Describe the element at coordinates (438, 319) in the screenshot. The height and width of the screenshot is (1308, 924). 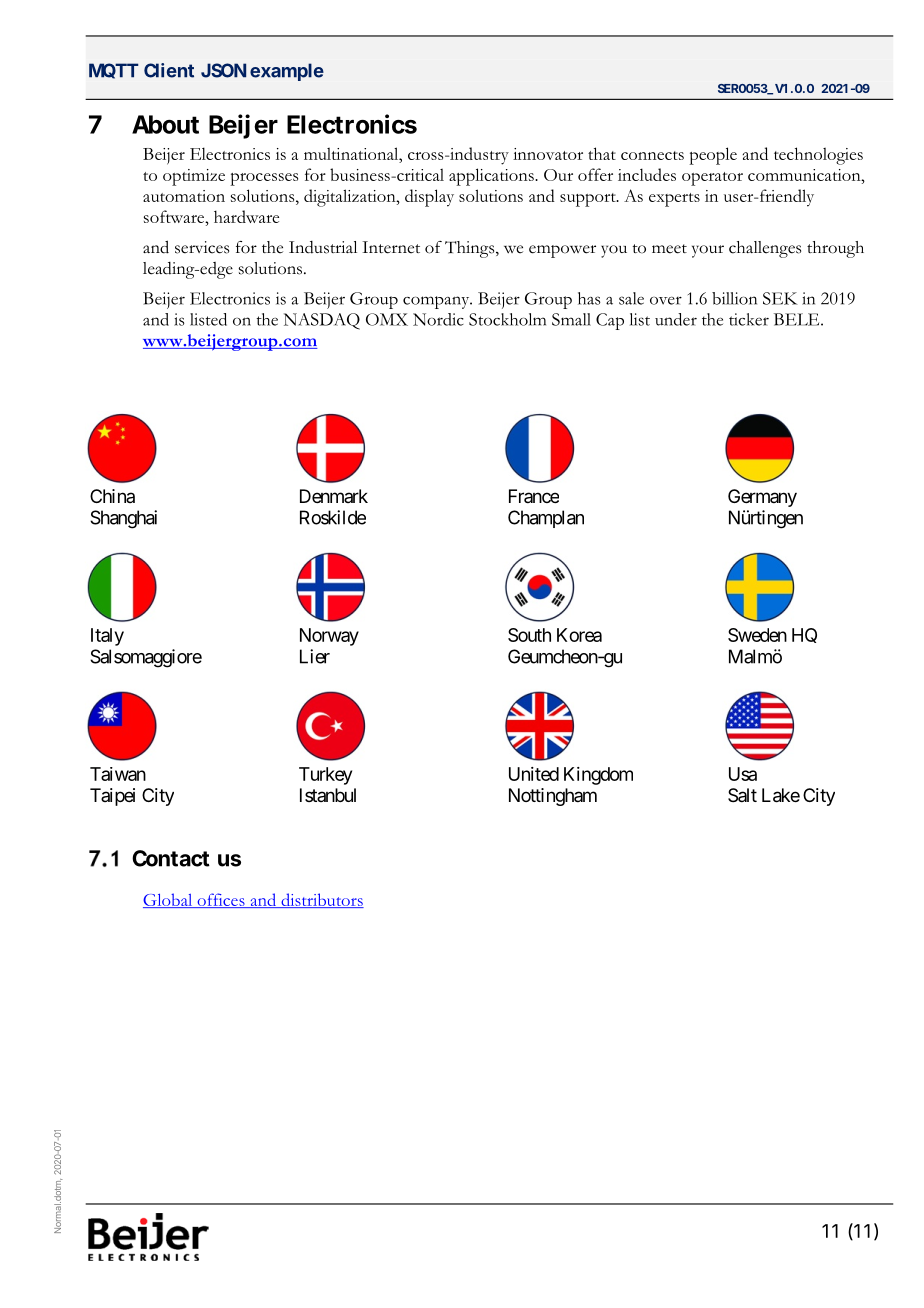
I see `Nordic` at that location.
